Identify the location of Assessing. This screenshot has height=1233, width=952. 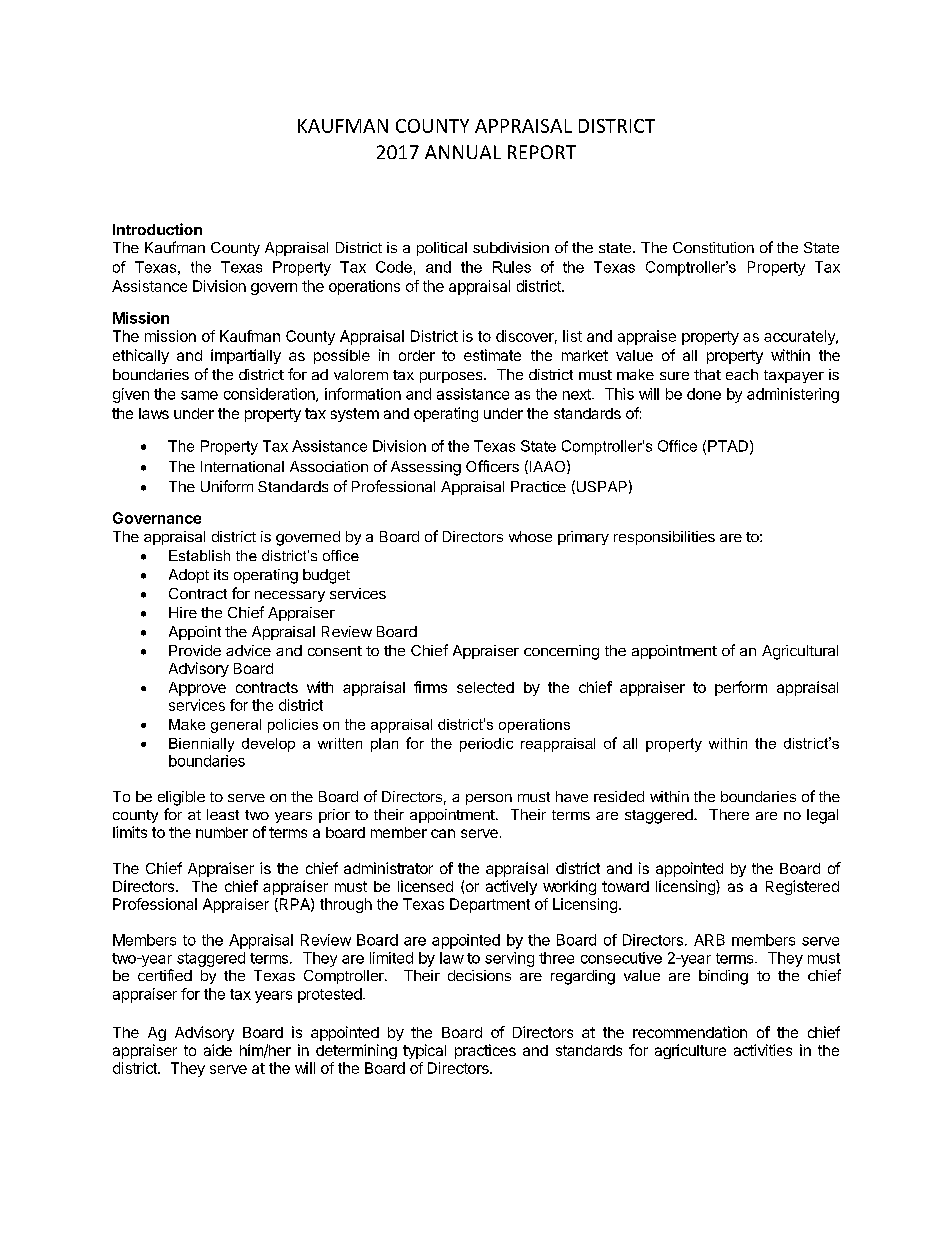
(426, 468).
